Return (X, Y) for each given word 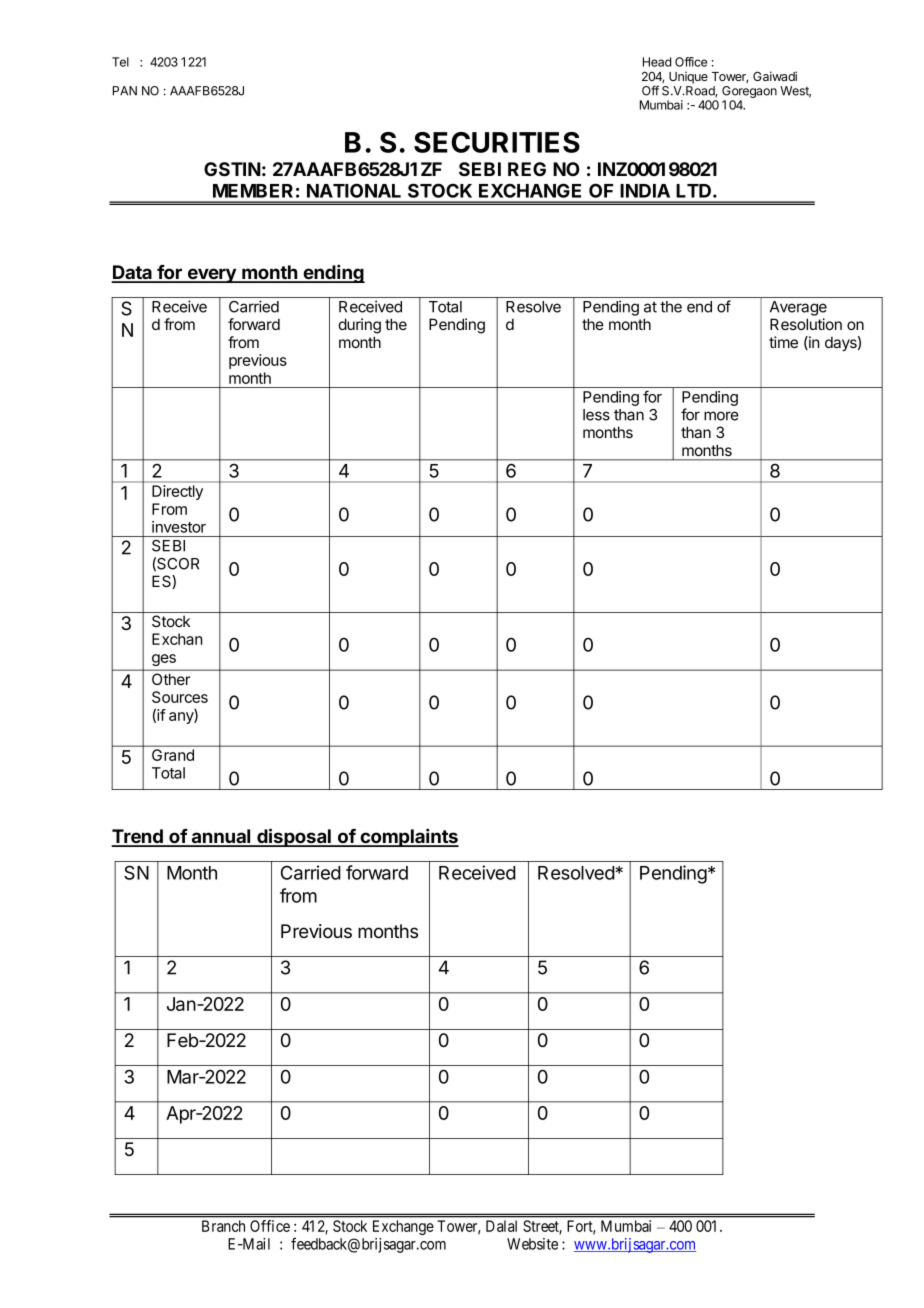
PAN (125, 91)
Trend (138, 837)
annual (221, 837)
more (721, 416)
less (596, 415)
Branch (223, 1226)
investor (179, 527)
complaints (408, 837)
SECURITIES (497, 142)
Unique (688, 78)
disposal (294, 837)
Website (532, 1244)
